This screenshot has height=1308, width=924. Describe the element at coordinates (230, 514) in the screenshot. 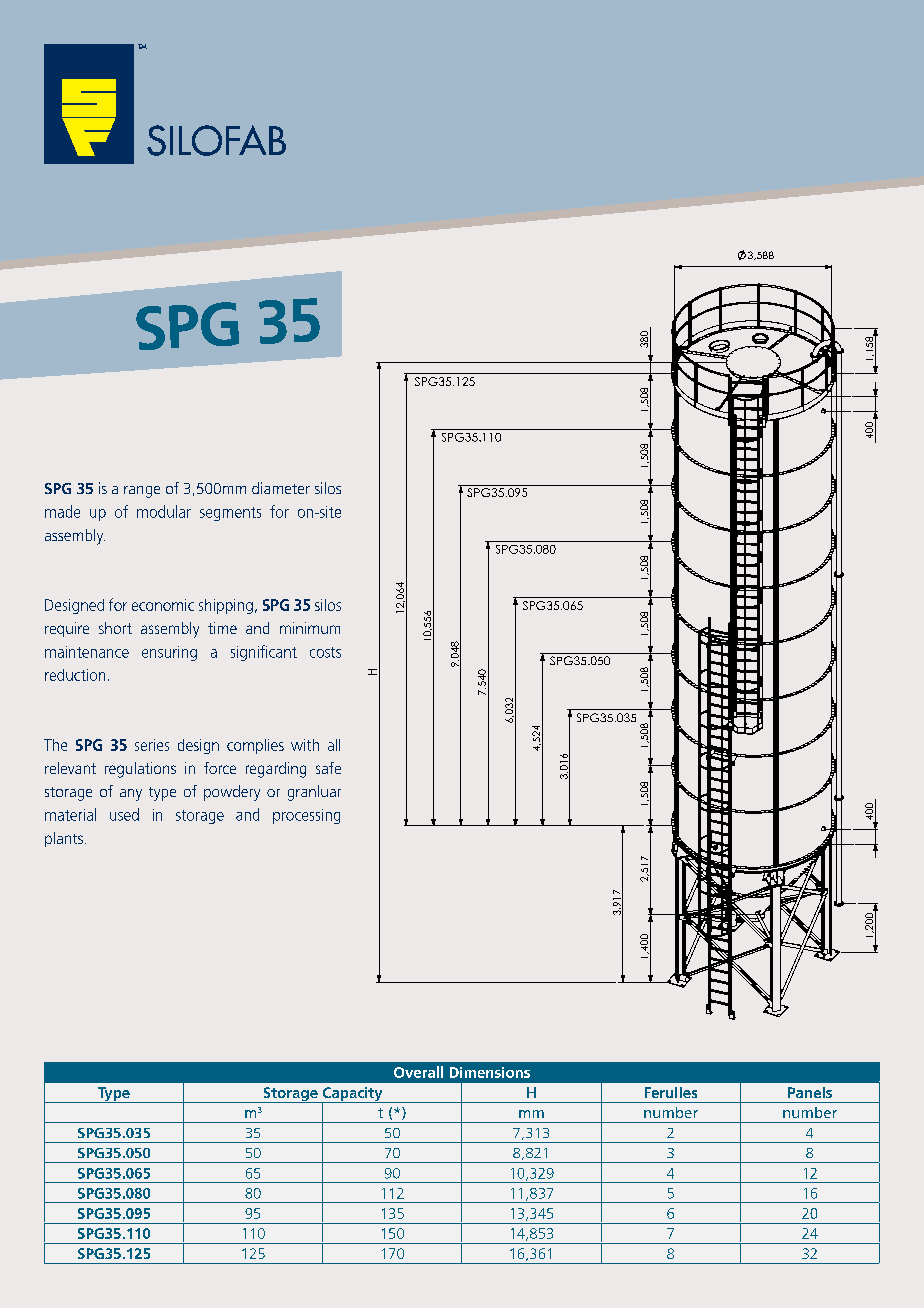

I see `segments` at that location.
